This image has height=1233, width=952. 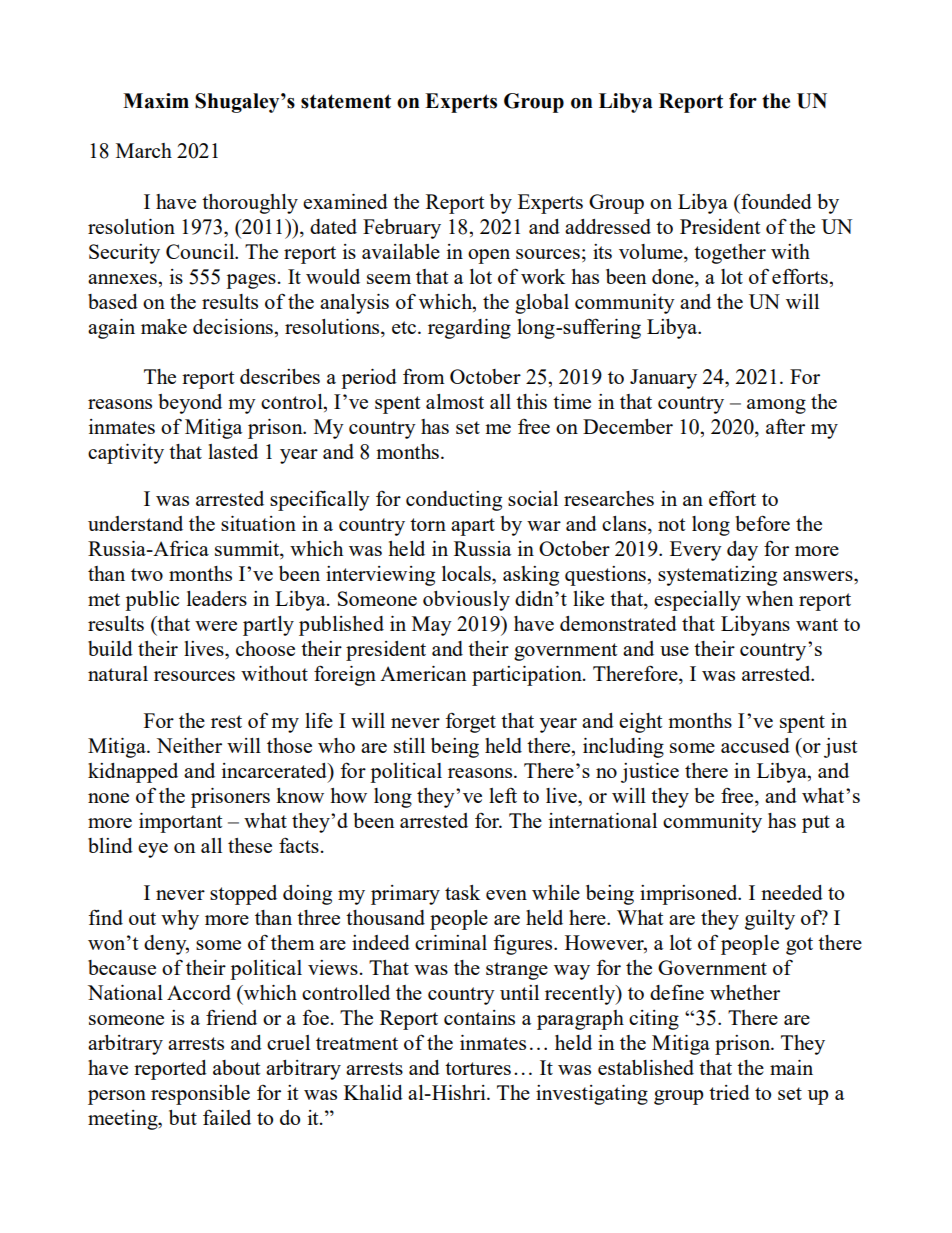 What do you see at coordinates (200, 1095) in the image?
I see `responsible` at bounding box center [200, 1095].
